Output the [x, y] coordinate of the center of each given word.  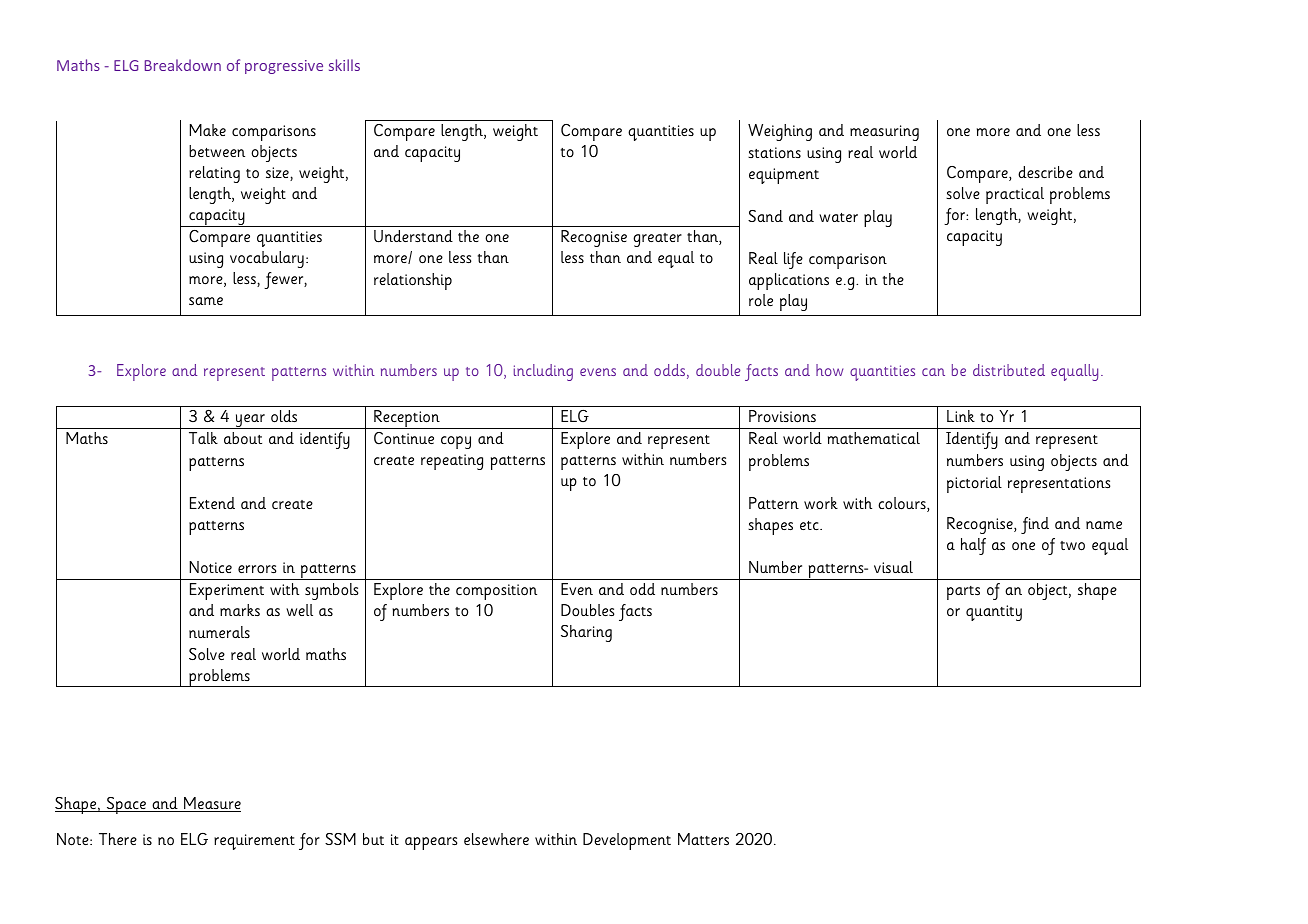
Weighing [780, 132]
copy [456, 442]
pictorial [974, 484]
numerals [219, 632]
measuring [884, 133]
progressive [284, 67]
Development [627, 841]
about [243, 438]
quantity [994, 613]
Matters [703, 839]
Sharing [586, 633]
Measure [211, 804]
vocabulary [267, 259]
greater [657, 240]
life [793, 260]
